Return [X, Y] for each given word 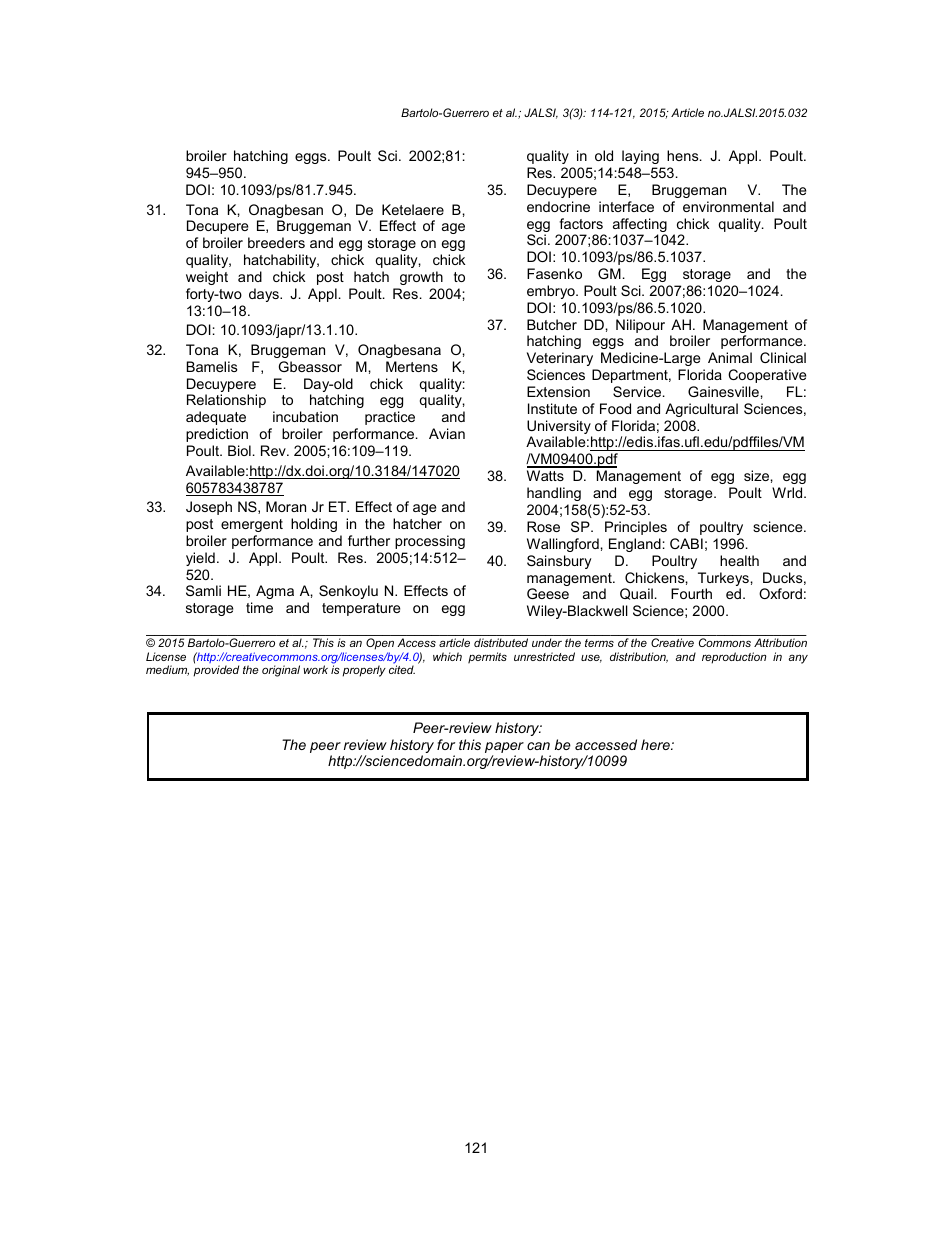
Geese [548, 593]
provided [216, 671]
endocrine [558, 206]
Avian [447, 433]
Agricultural [701, 410]
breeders [276, 242]
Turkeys [724, 580]
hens [684, 155]
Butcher [552, 324]
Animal [730, 357]
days [265, 295]
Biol [239, 450]
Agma [275, 592]
